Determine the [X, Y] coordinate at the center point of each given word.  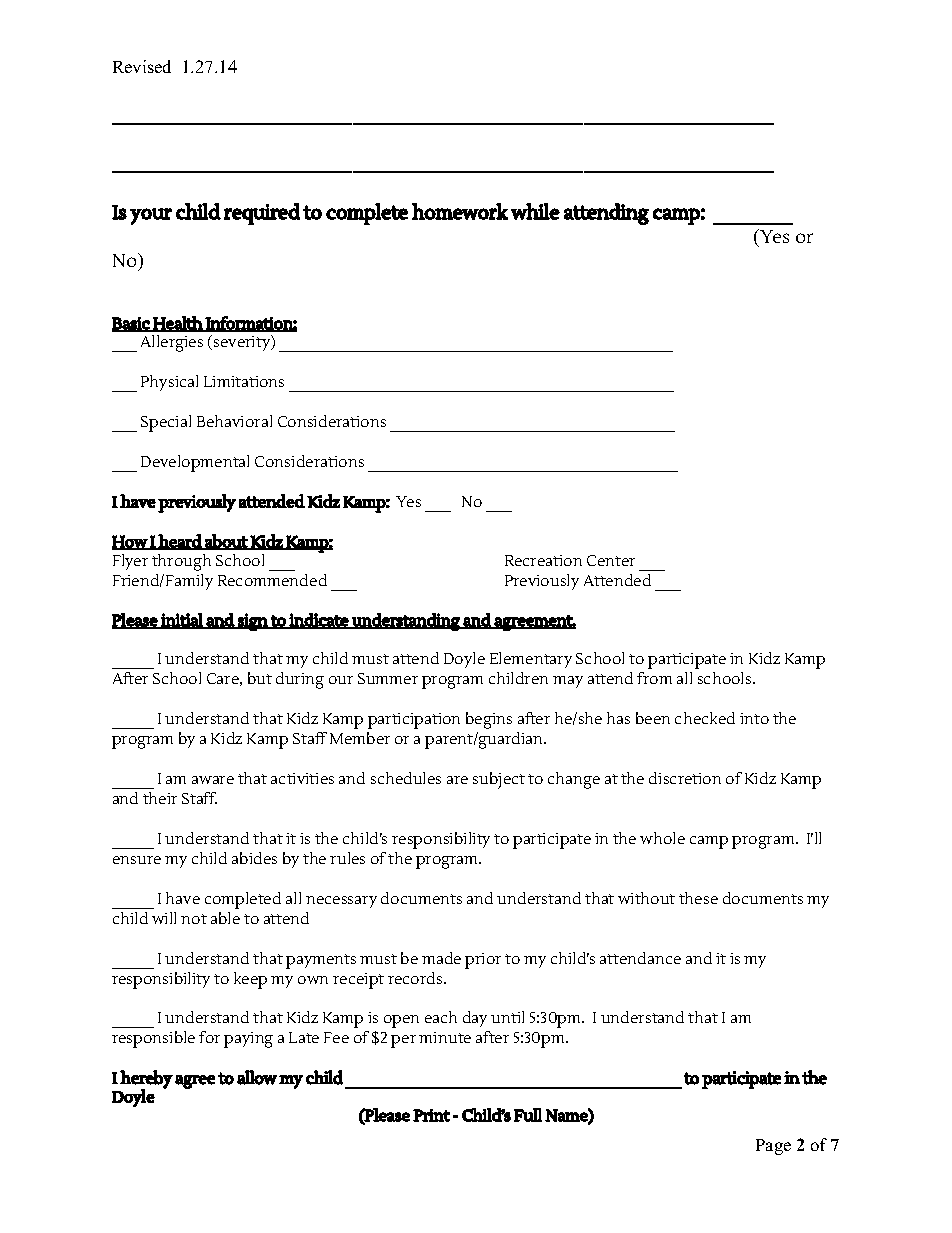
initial [181, 621]
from [654, 678]
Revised [142, 66]
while [535, 211]
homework [460, 211]
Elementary [531, 660]
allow [257, 1077]
